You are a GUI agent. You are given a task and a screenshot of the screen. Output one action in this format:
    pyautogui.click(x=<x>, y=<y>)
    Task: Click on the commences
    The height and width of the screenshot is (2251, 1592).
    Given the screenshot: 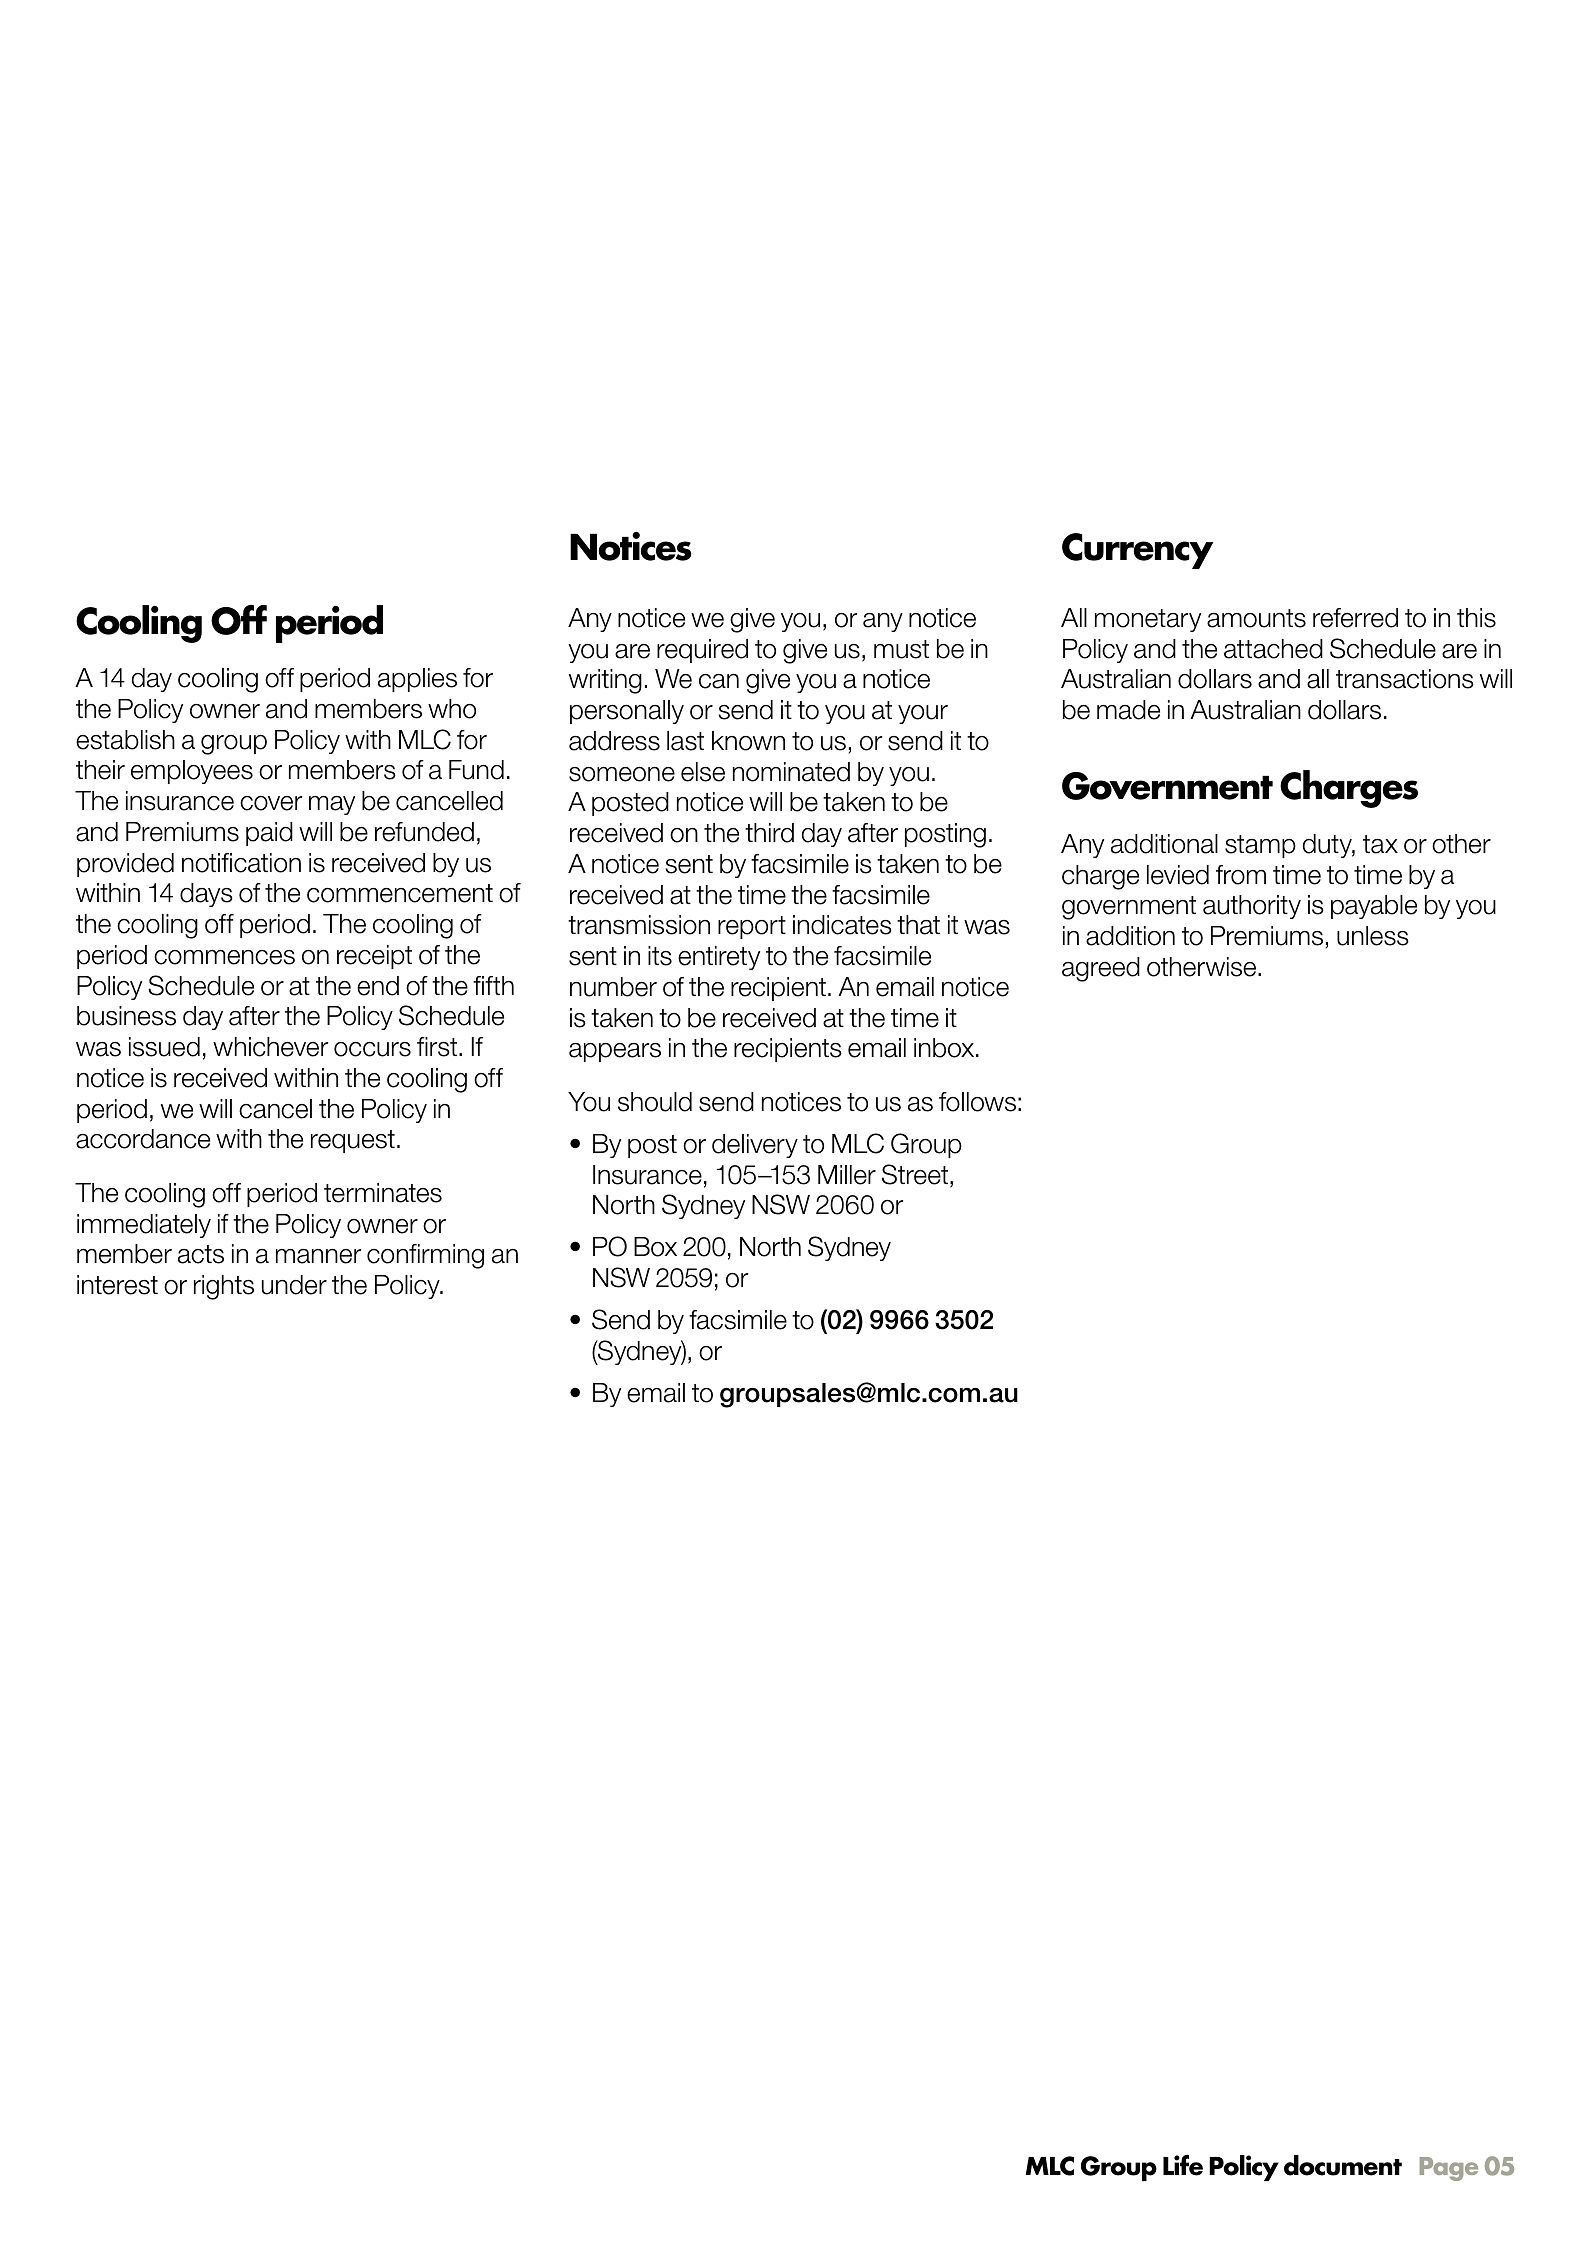 What is the action you would take?
    pyautogui.click(x=224, y=957)
